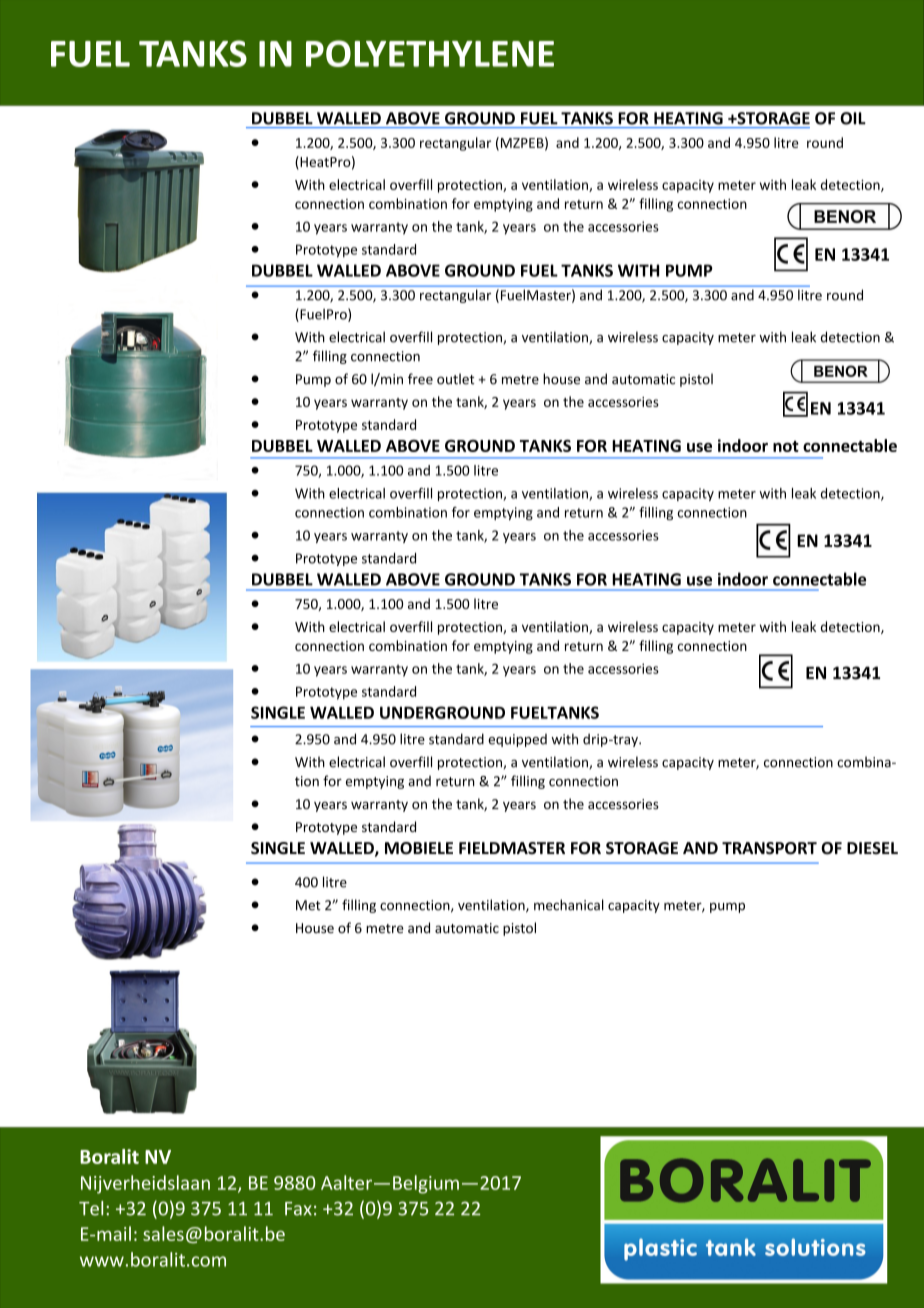 This screenshot has height=1308, width=924. What do you see at coordinates (455, 379) in the screenshot?
I see `outlet` at bounding box center [455, 379].
